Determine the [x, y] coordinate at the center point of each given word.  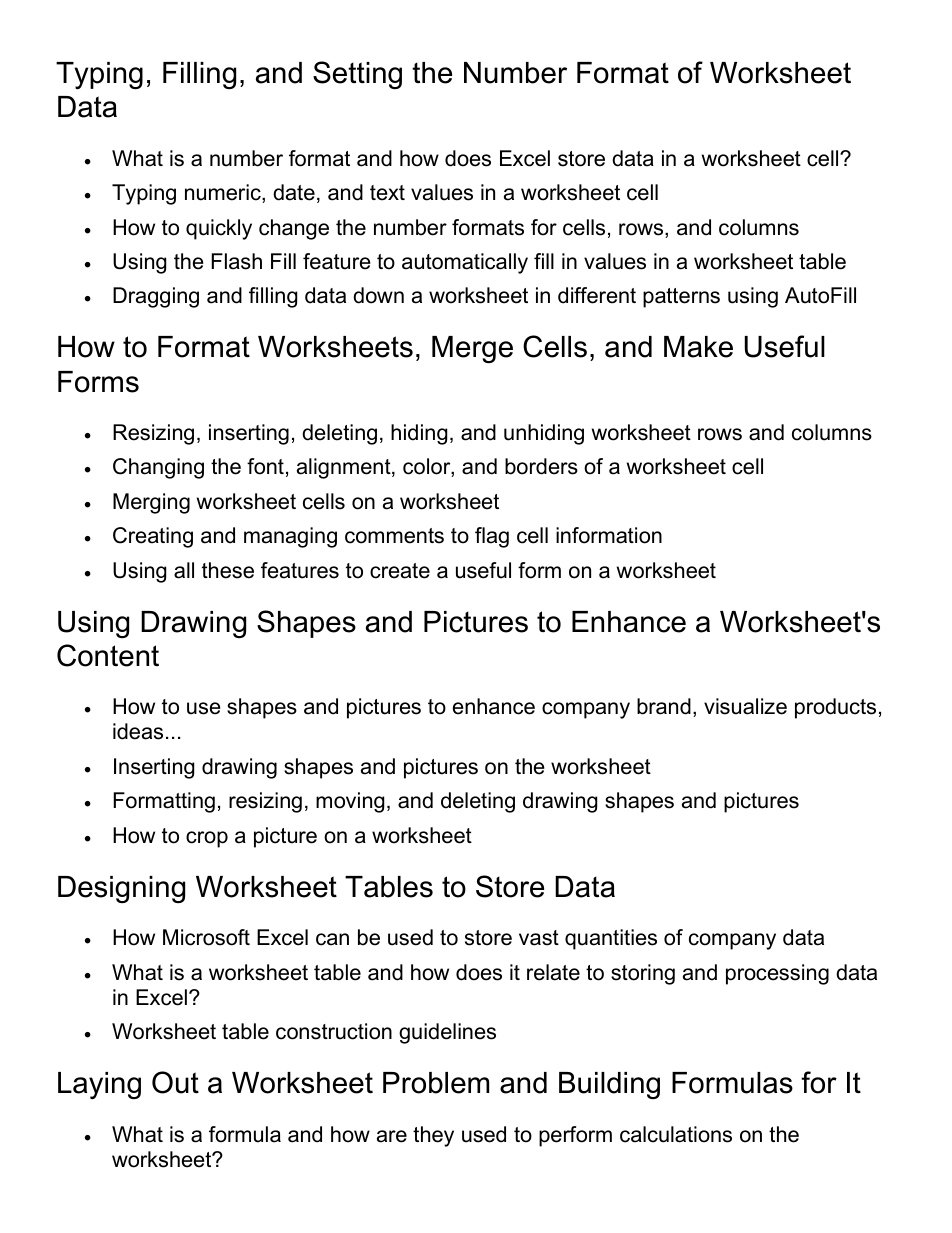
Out [175, 1082]
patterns [681, 298]
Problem [436, 1083]
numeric [224, 193]
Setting [357, 75]
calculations [676, 1134]
